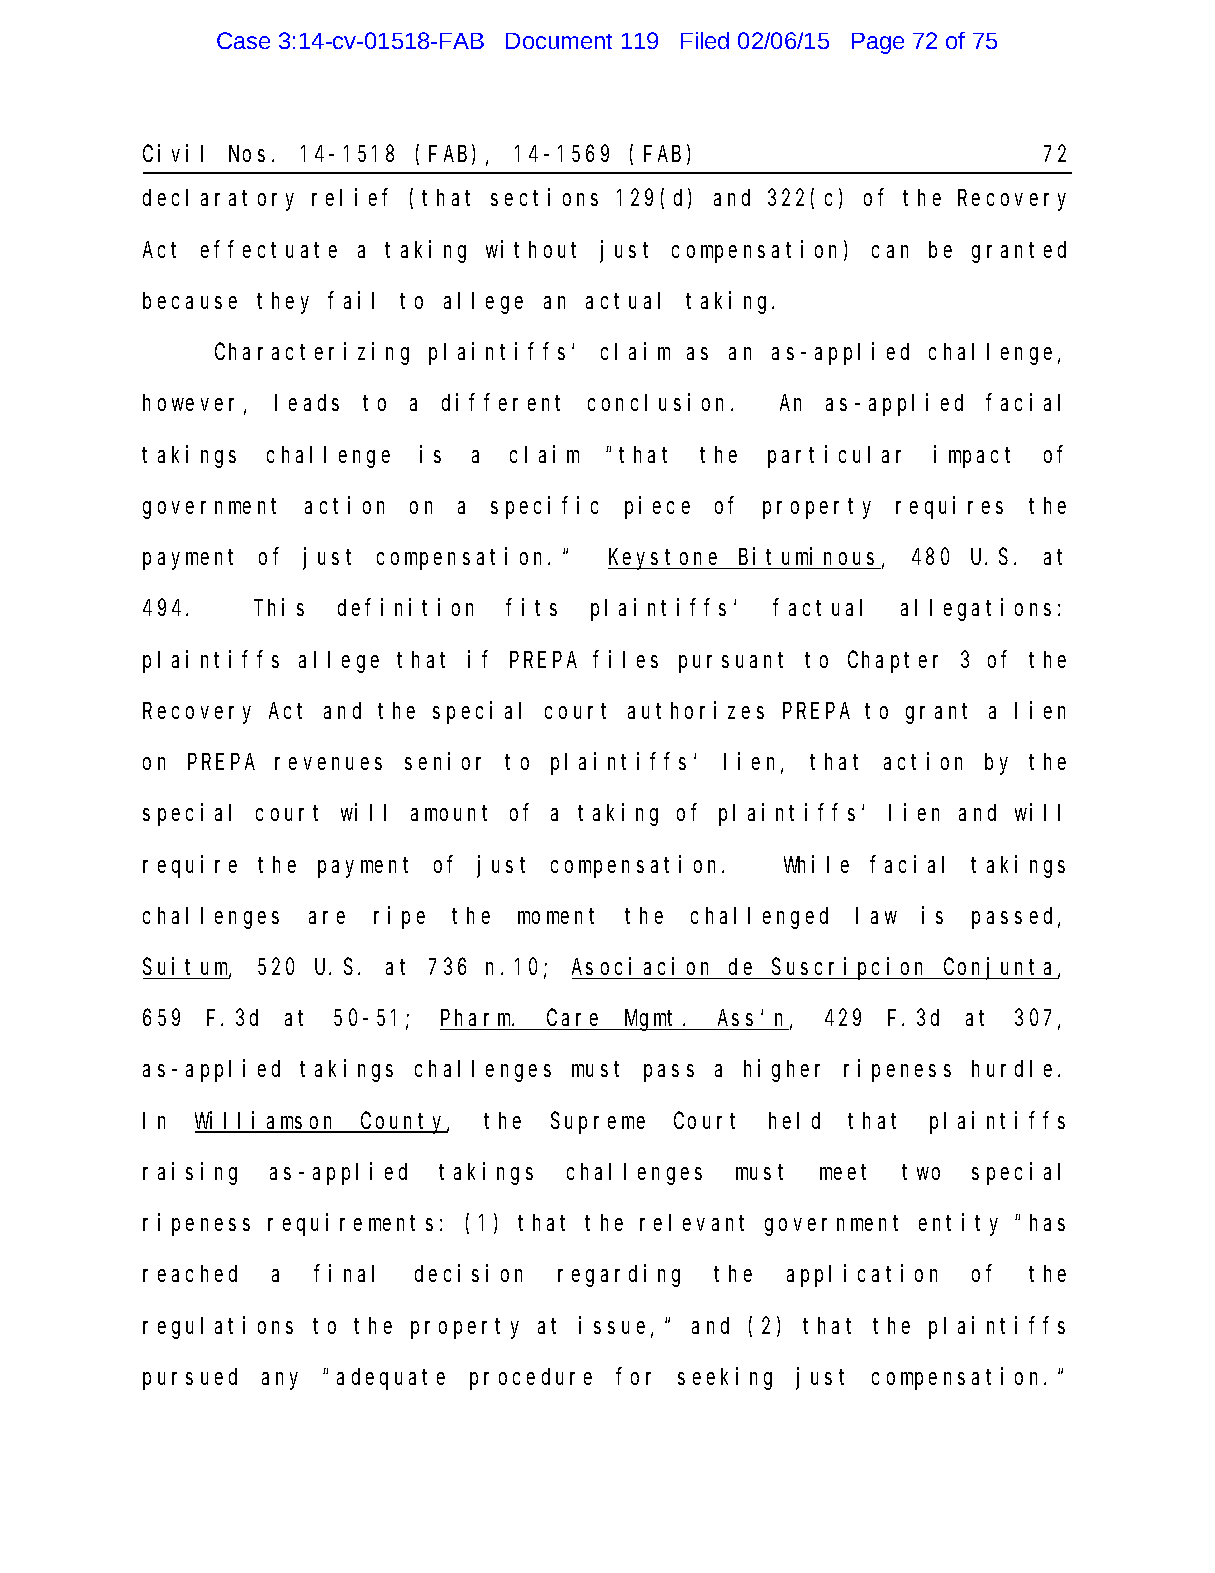  I want to click on While, so click(816, 864).
